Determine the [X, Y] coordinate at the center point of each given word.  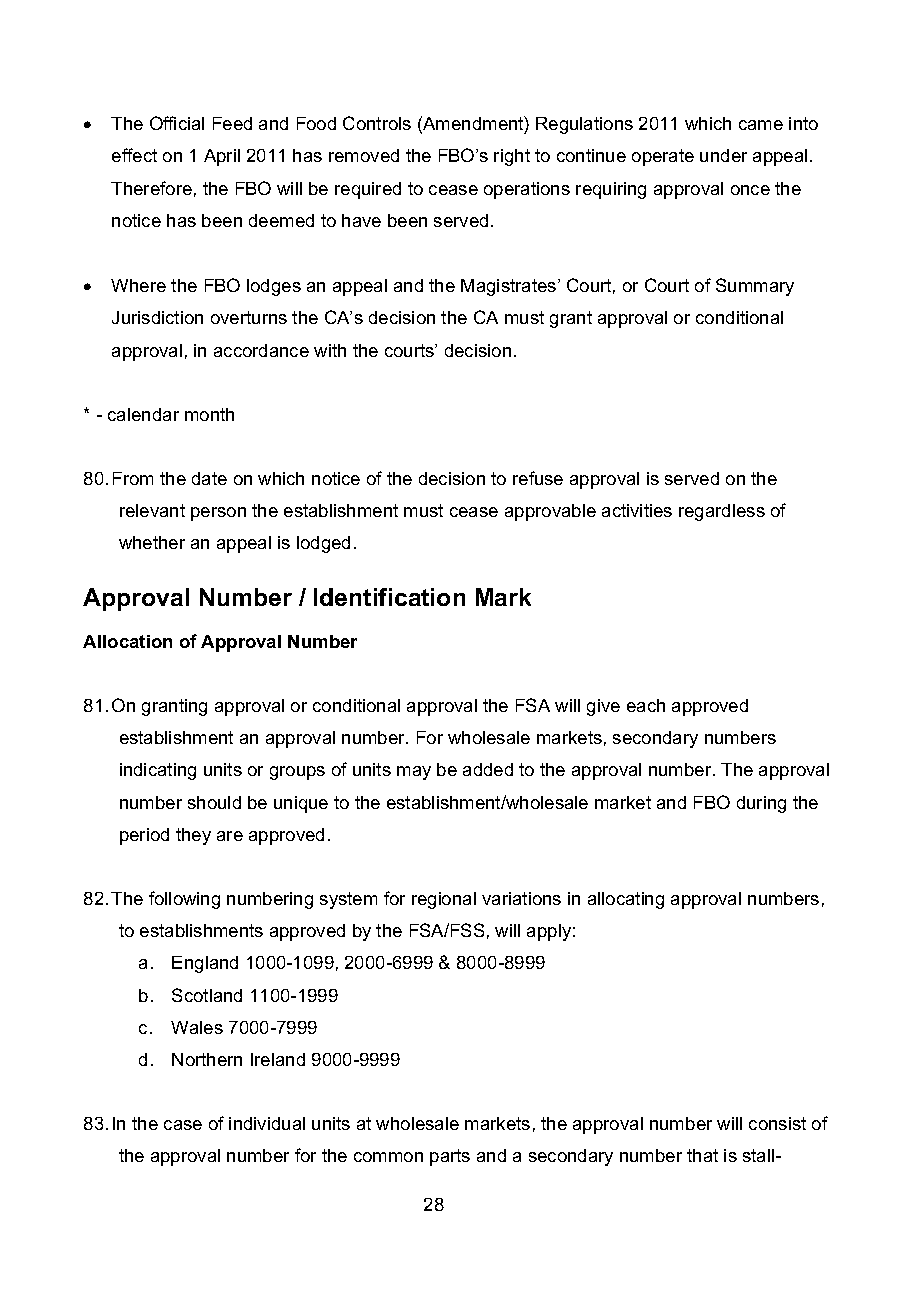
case [183, 1125]
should [214, 802]
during [761, 804]
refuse [538, 478]
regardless [722, 512]
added [488, 769]
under [723, 155]
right [512, 157]
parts [450, 1157]
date [209, 478]
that [702, 1155]
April [222, 157]
